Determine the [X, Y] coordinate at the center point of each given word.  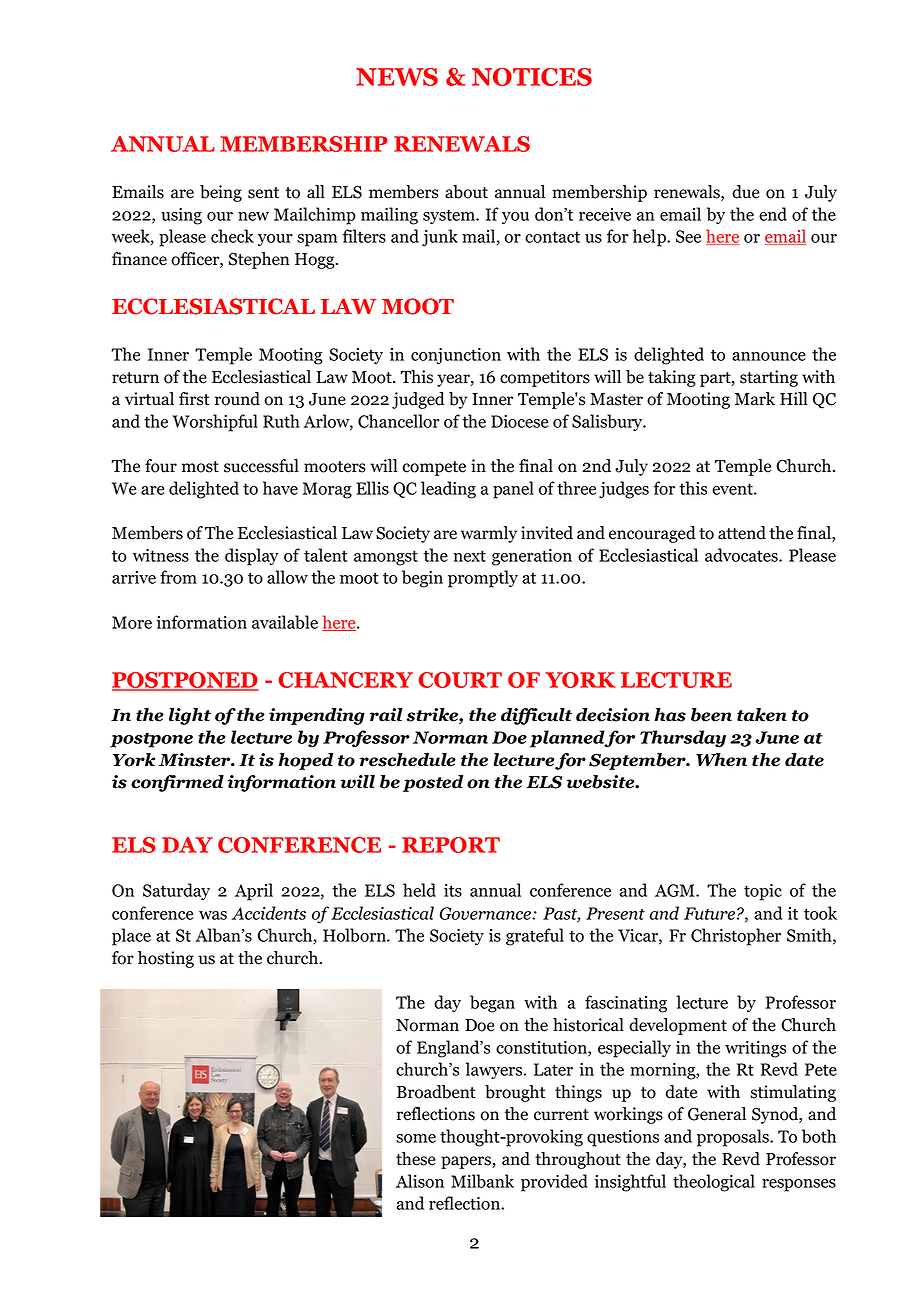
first [194, 399]
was [213, 915]
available [285, 622]
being [221, 193]
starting [769, 378]
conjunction [456, 356]
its [453, 890]
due [746, 192]
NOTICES [532, 77]
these [416, 1159]
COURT [460, 680]
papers [467, 1162]
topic [763, 892]
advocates [742, 555]
